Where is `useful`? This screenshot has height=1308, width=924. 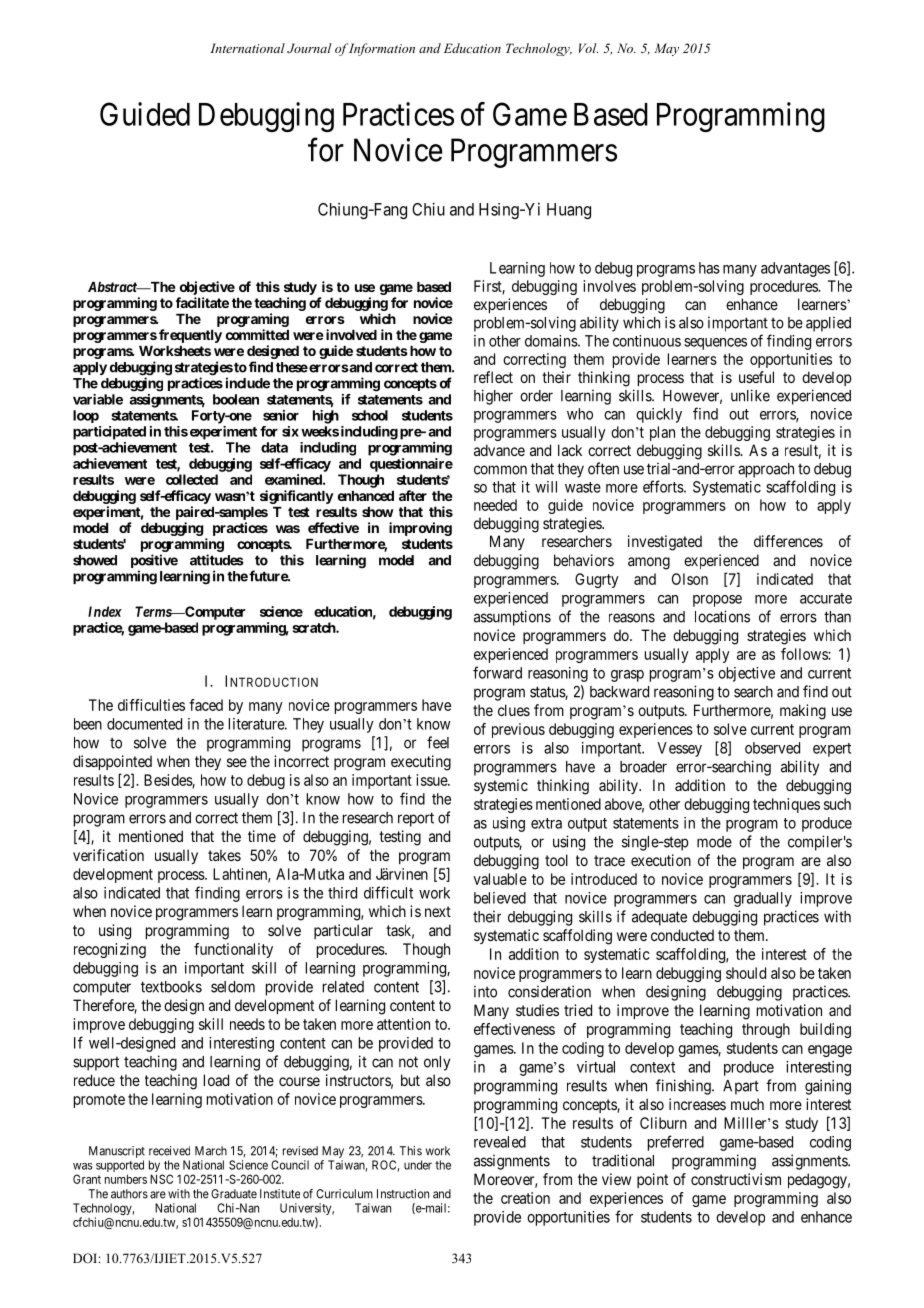 useful is located at coordinates (756, 377).
